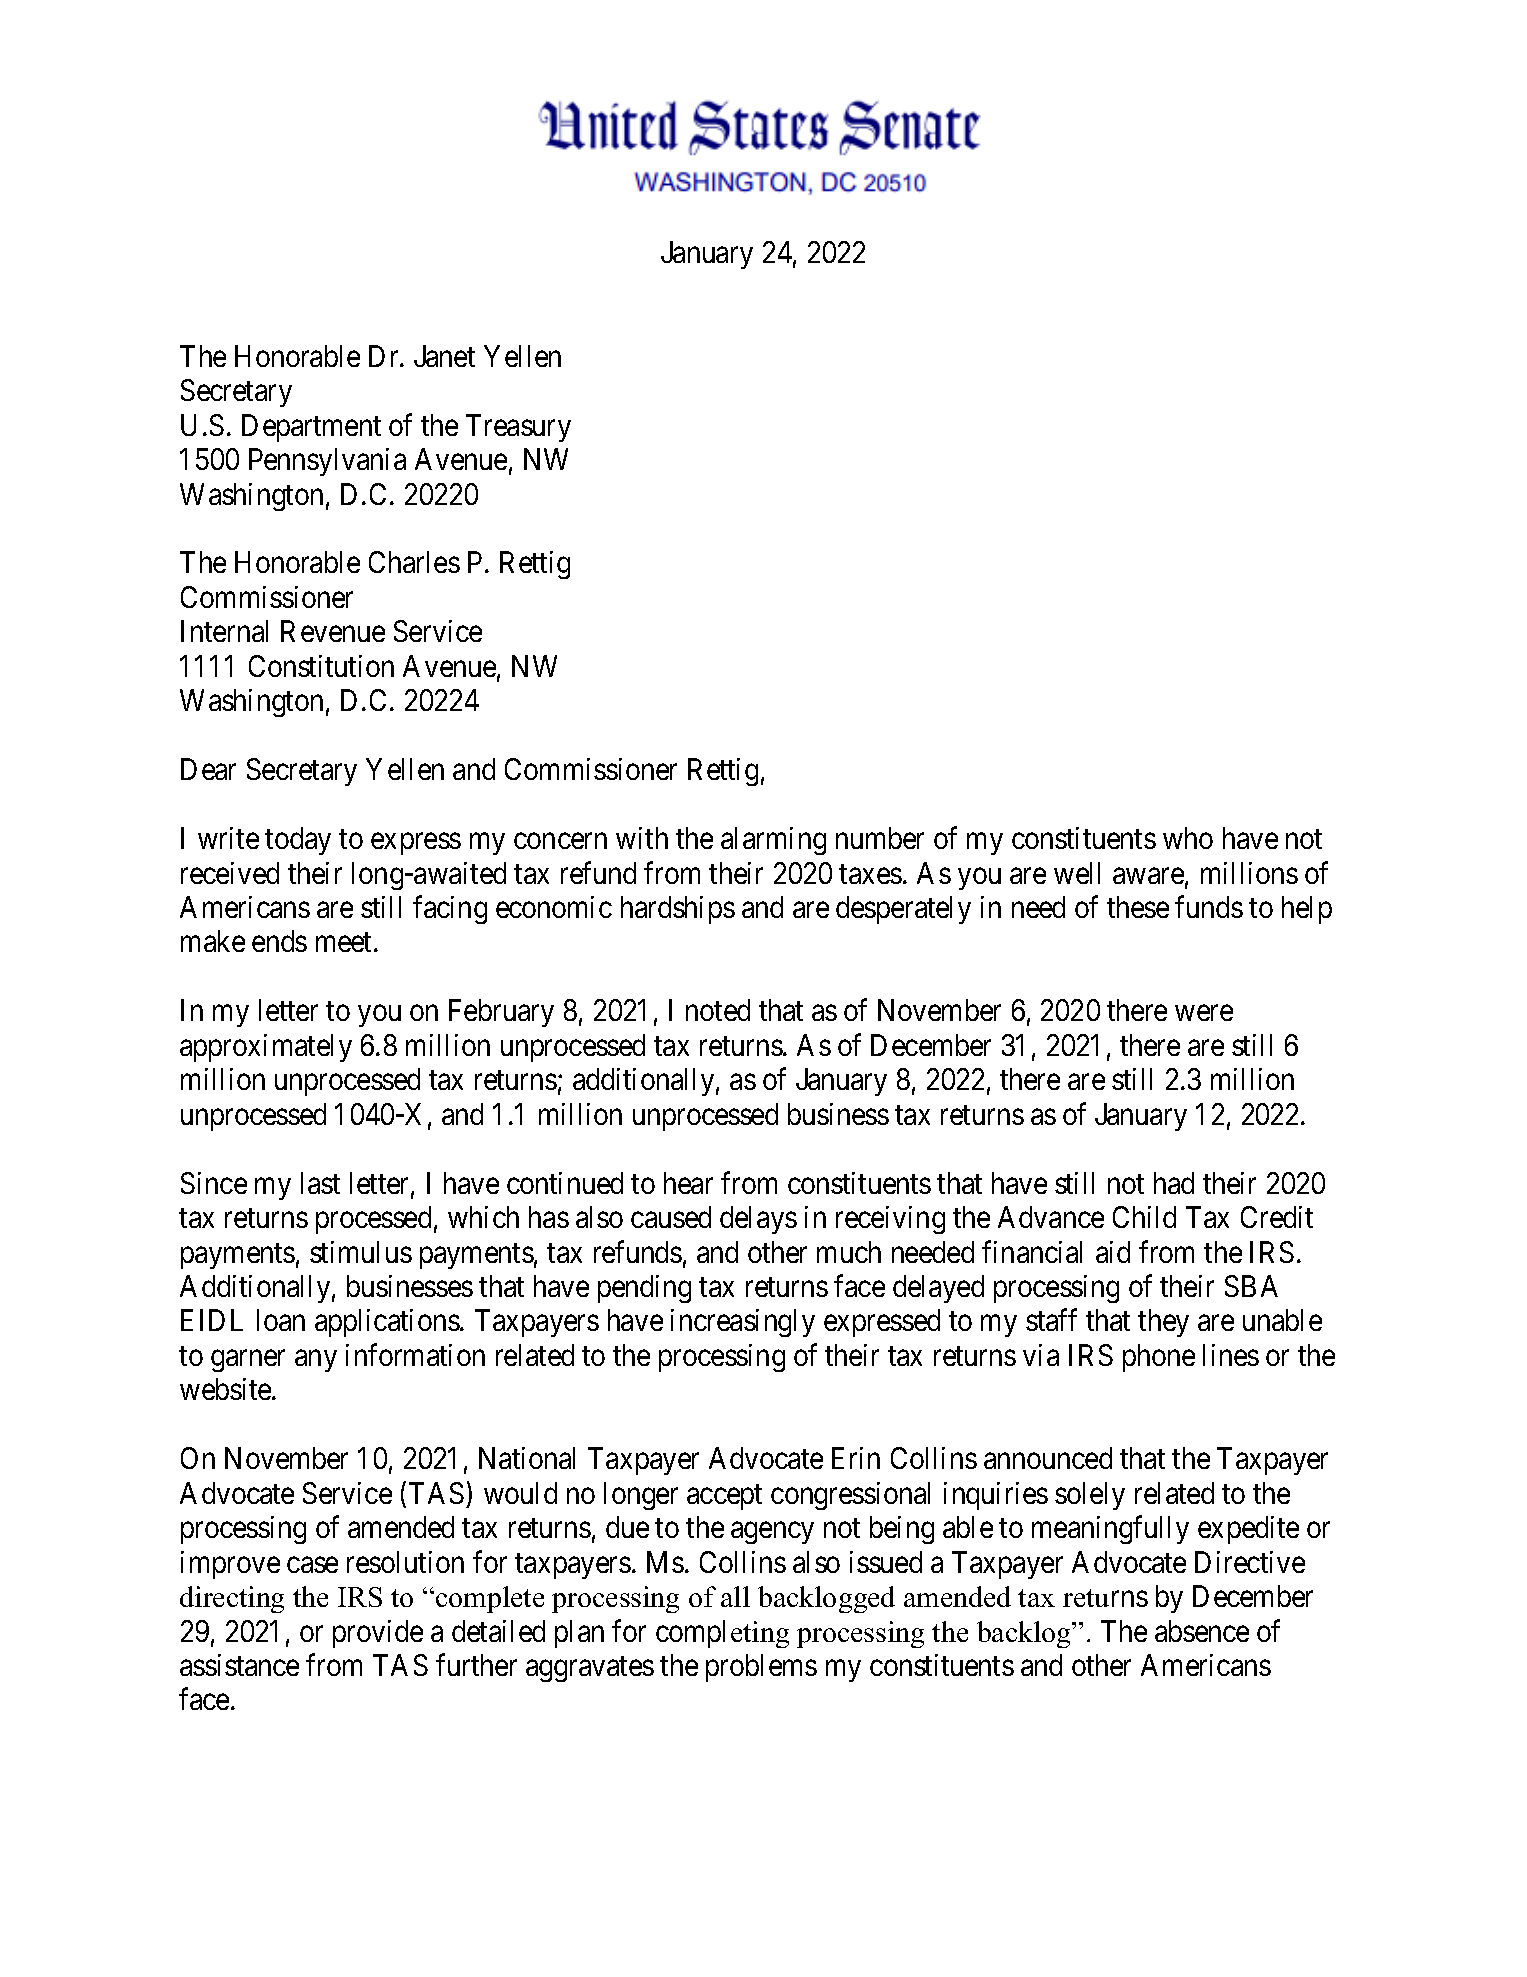 Image resolution: width=1527 pixels, height=1977 pixels. Describe the element at coordinates (518, 428) in the page. I see `Treasury` at that location.
